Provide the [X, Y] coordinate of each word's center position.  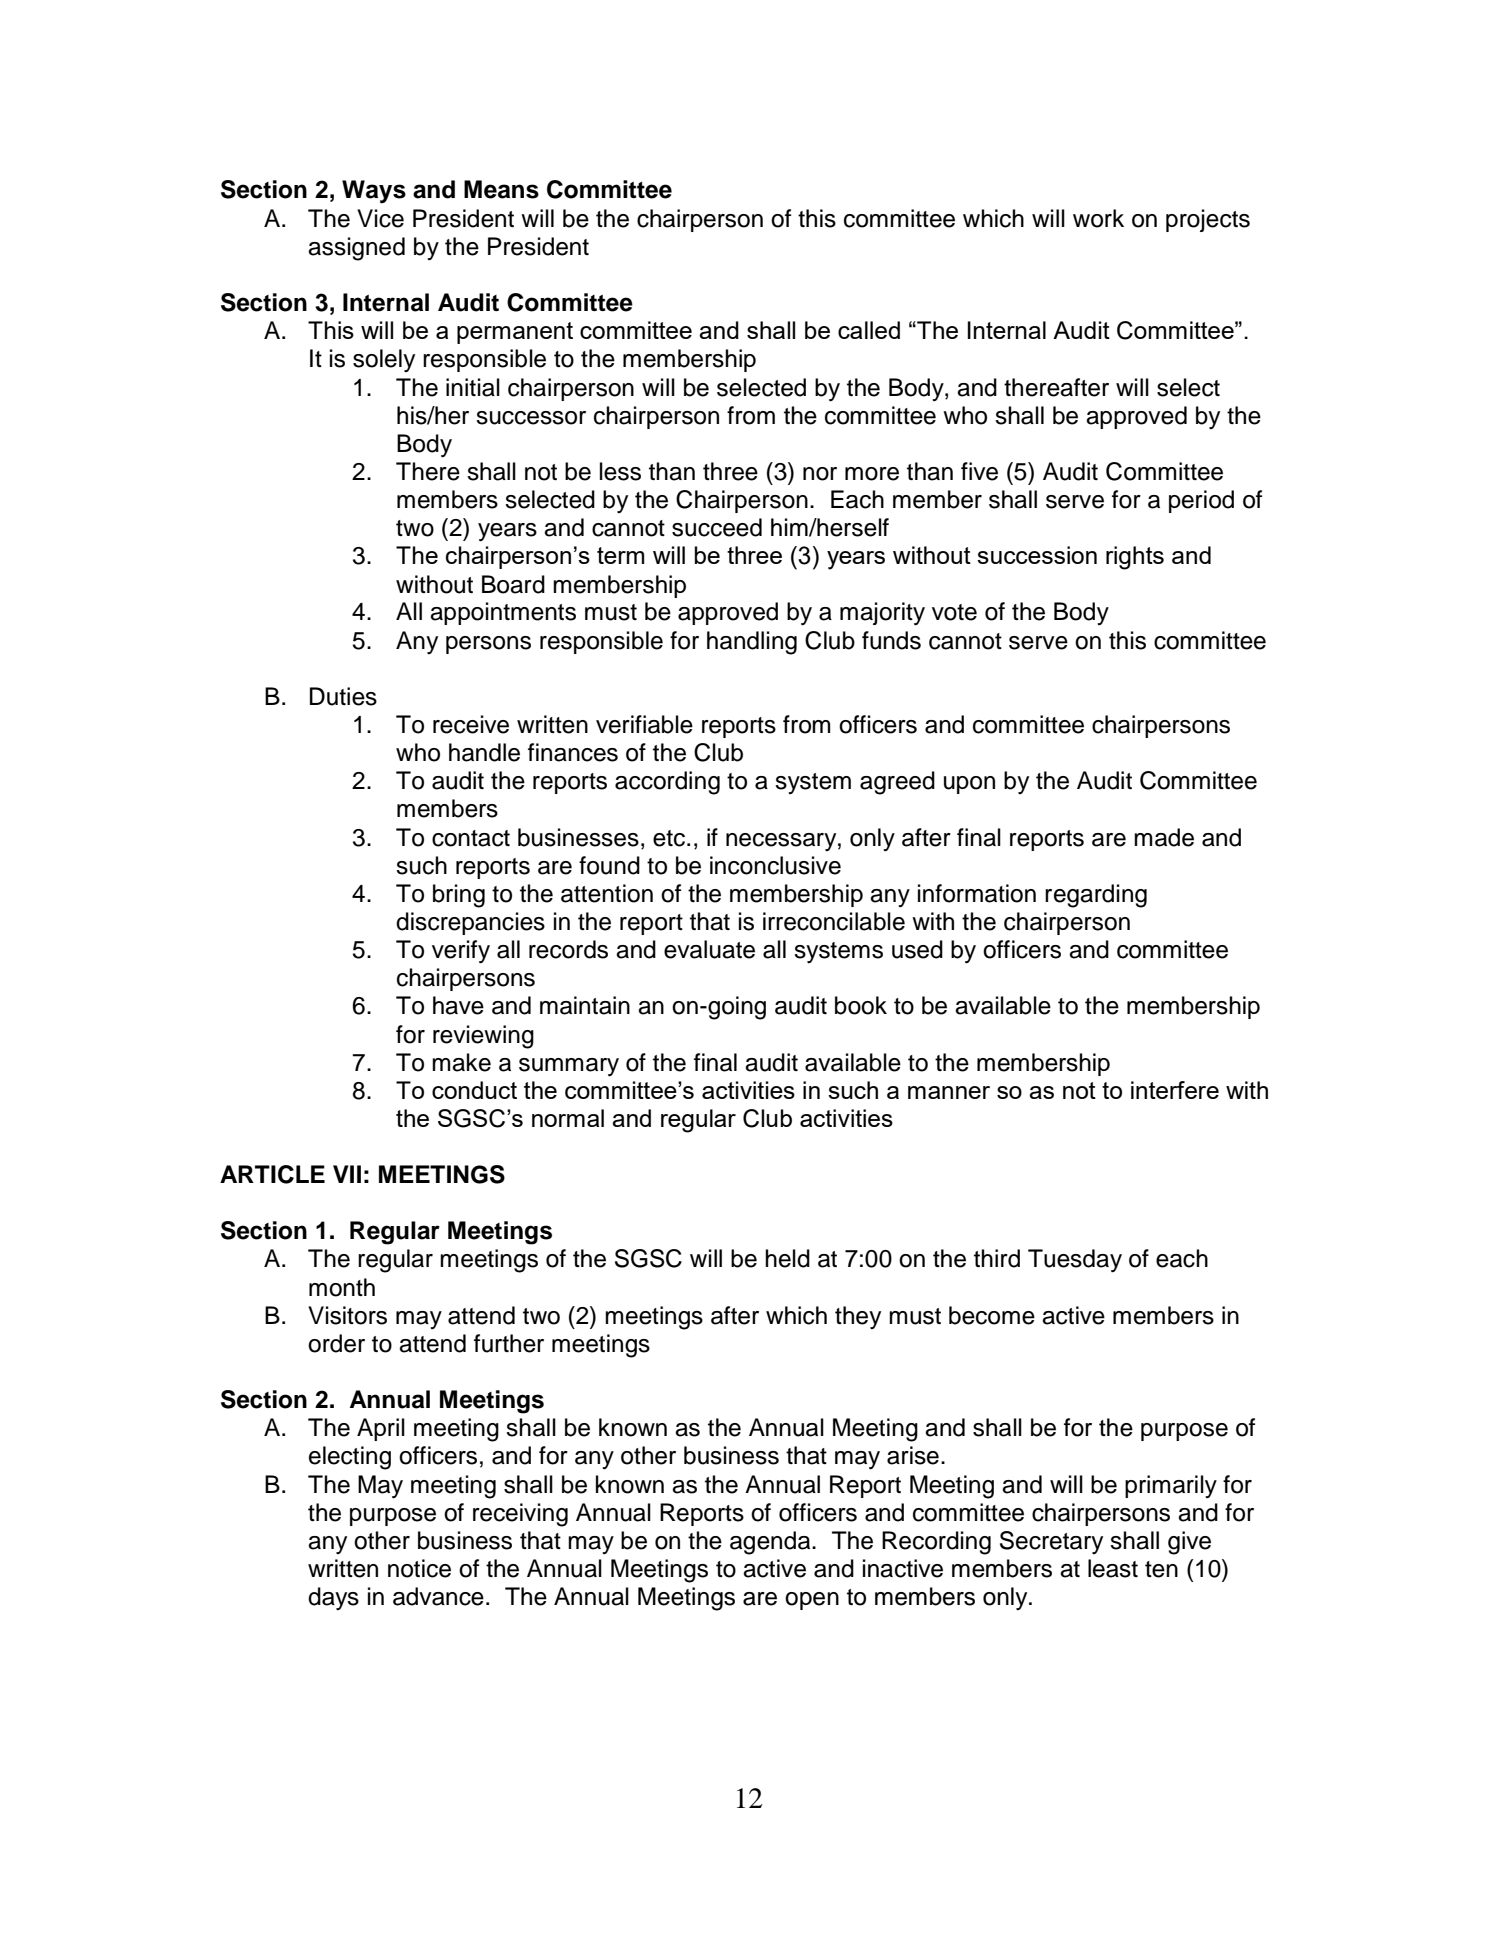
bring [459, 896]
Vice [380, 218]
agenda [771, 1543]
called [869, 330]
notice [419, 1568]
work [1098, 218]
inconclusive [775, 865]
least [1113, 1568]
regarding [1096, 896]
